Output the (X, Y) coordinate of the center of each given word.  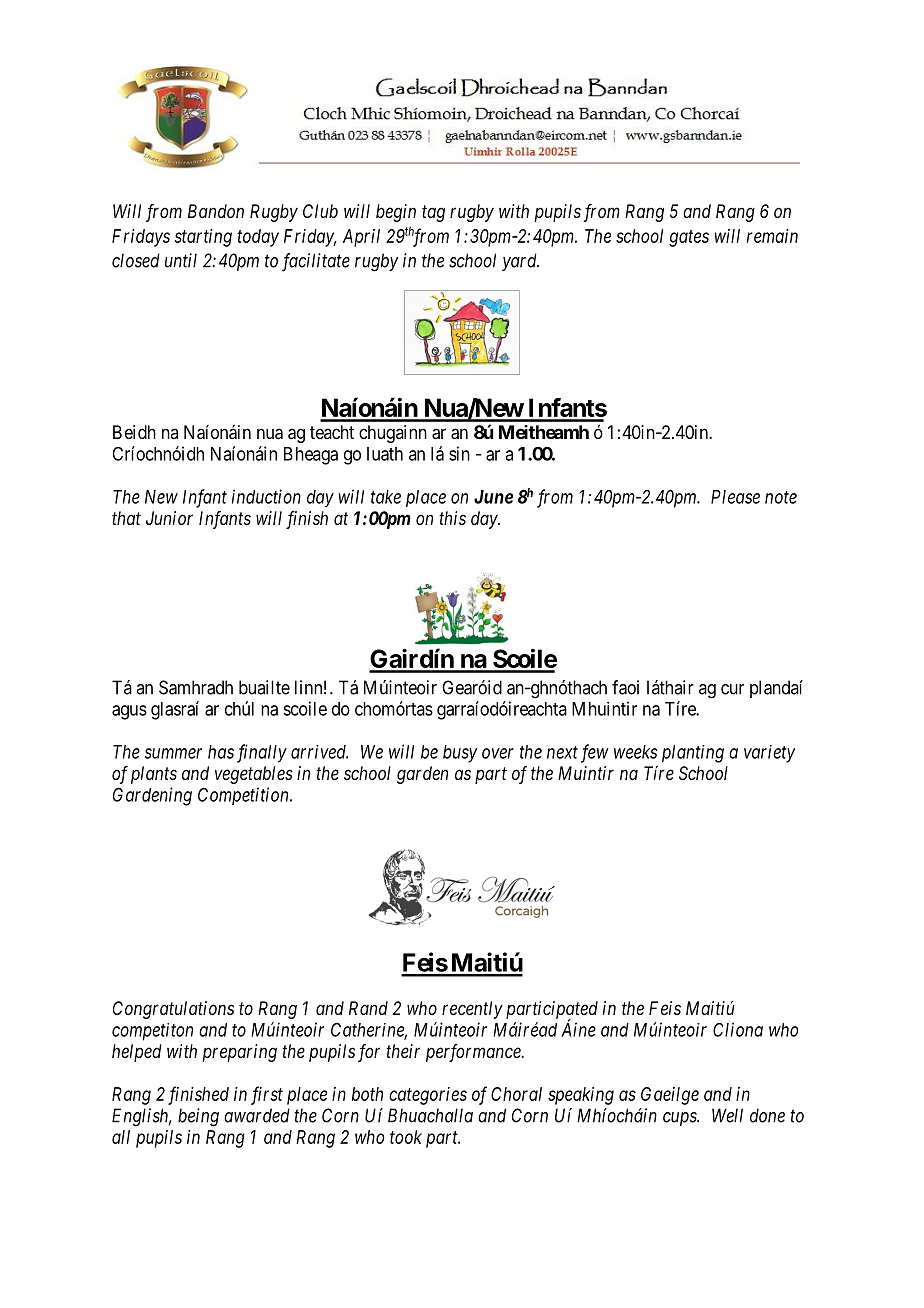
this (452, 518)
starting (203, 238)
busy (460, 754)
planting (693, 754)
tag (433, 213)
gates (689, 238)
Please (735, 497)
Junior (169, 518)
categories (428, 1096)
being (198, 1117)
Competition (244, 796)
